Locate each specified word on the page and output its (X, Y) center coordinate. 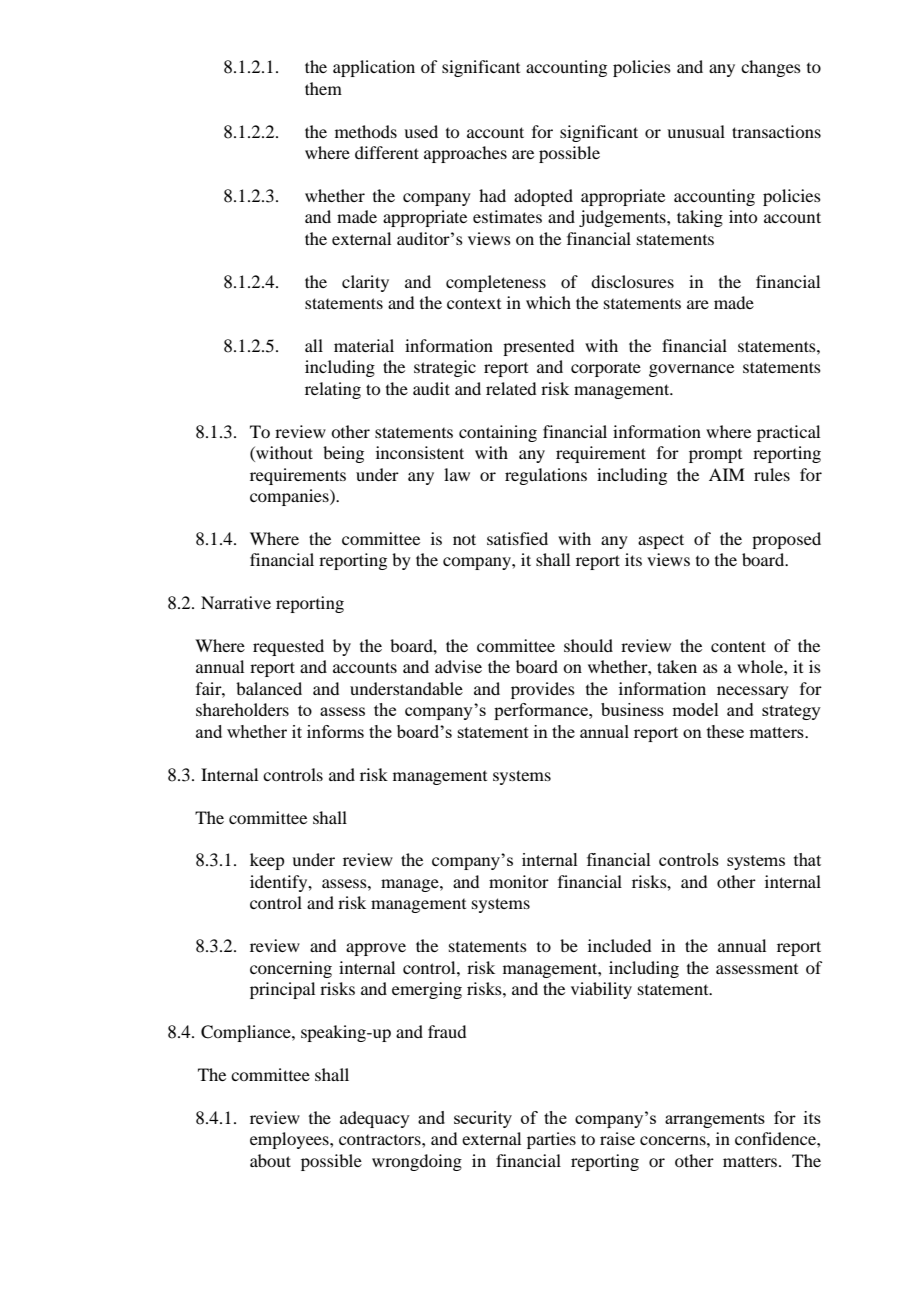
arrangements (715, 1120)
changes (771, 68)
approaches (465, 154)
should (588, 645)
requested (288, 647)
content (738, 646)
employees (290, 1140)
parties (551, 1140)
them (323, 88)
